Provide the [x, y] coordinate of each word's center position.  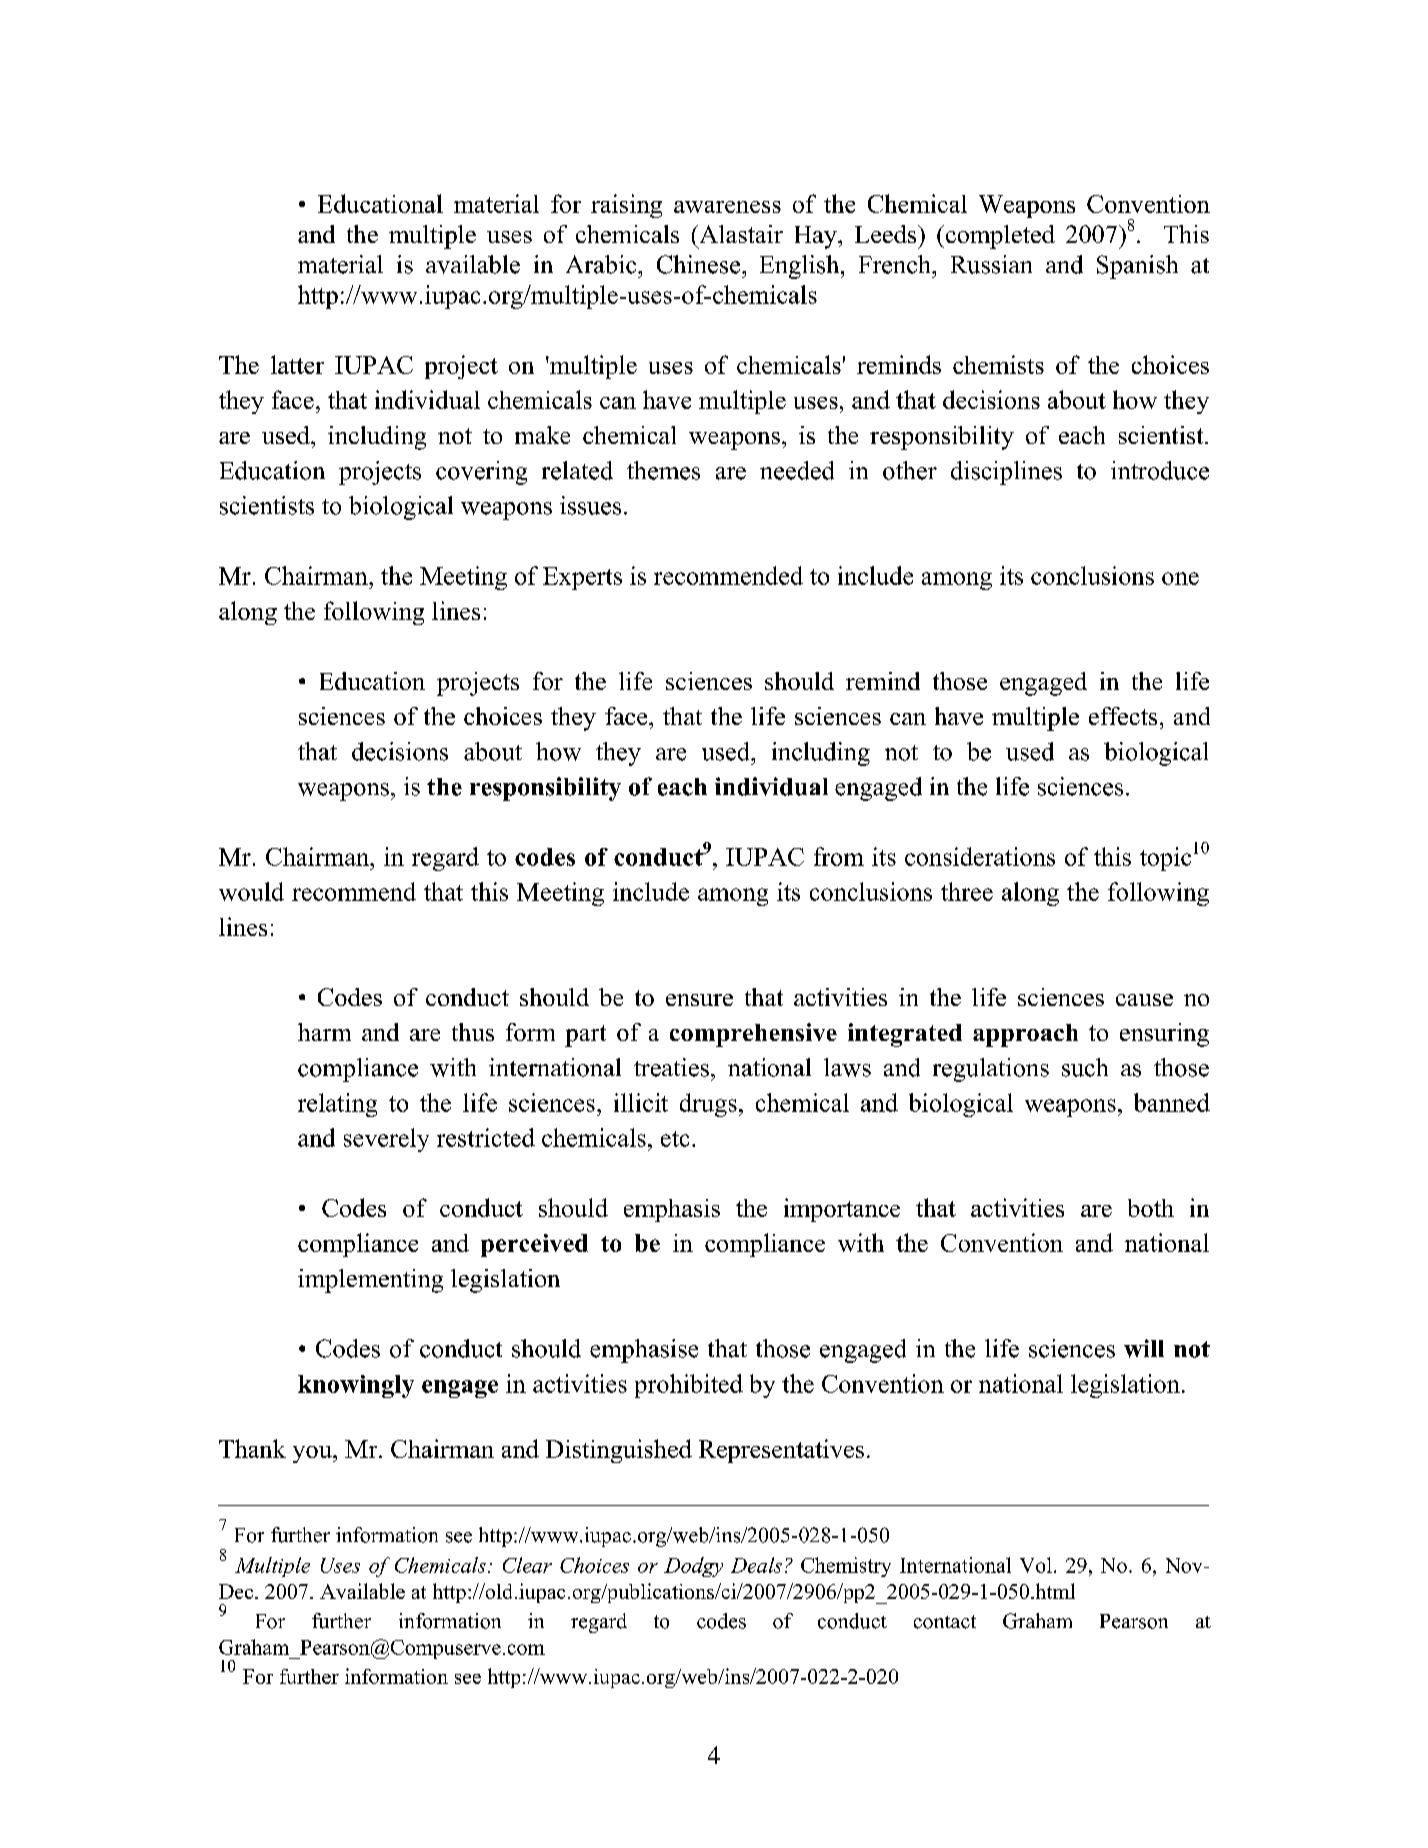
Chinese [700, 264]
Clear [527, 1565]
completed [999, 237]
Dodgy [693, 1567]
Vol [1036, 1565]
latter [297, 364]
